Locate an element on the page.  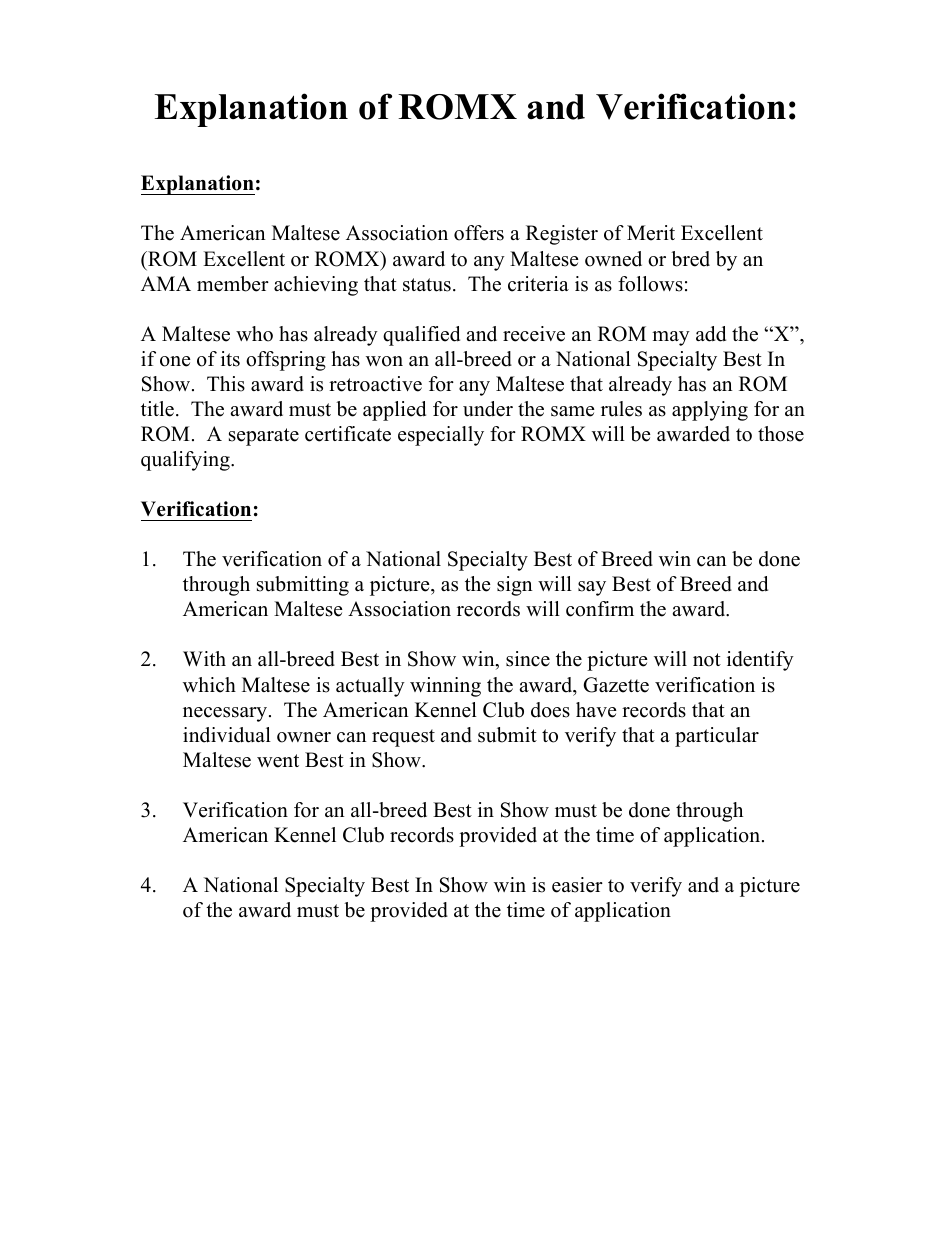
went is located at coordinates (278, 761).
